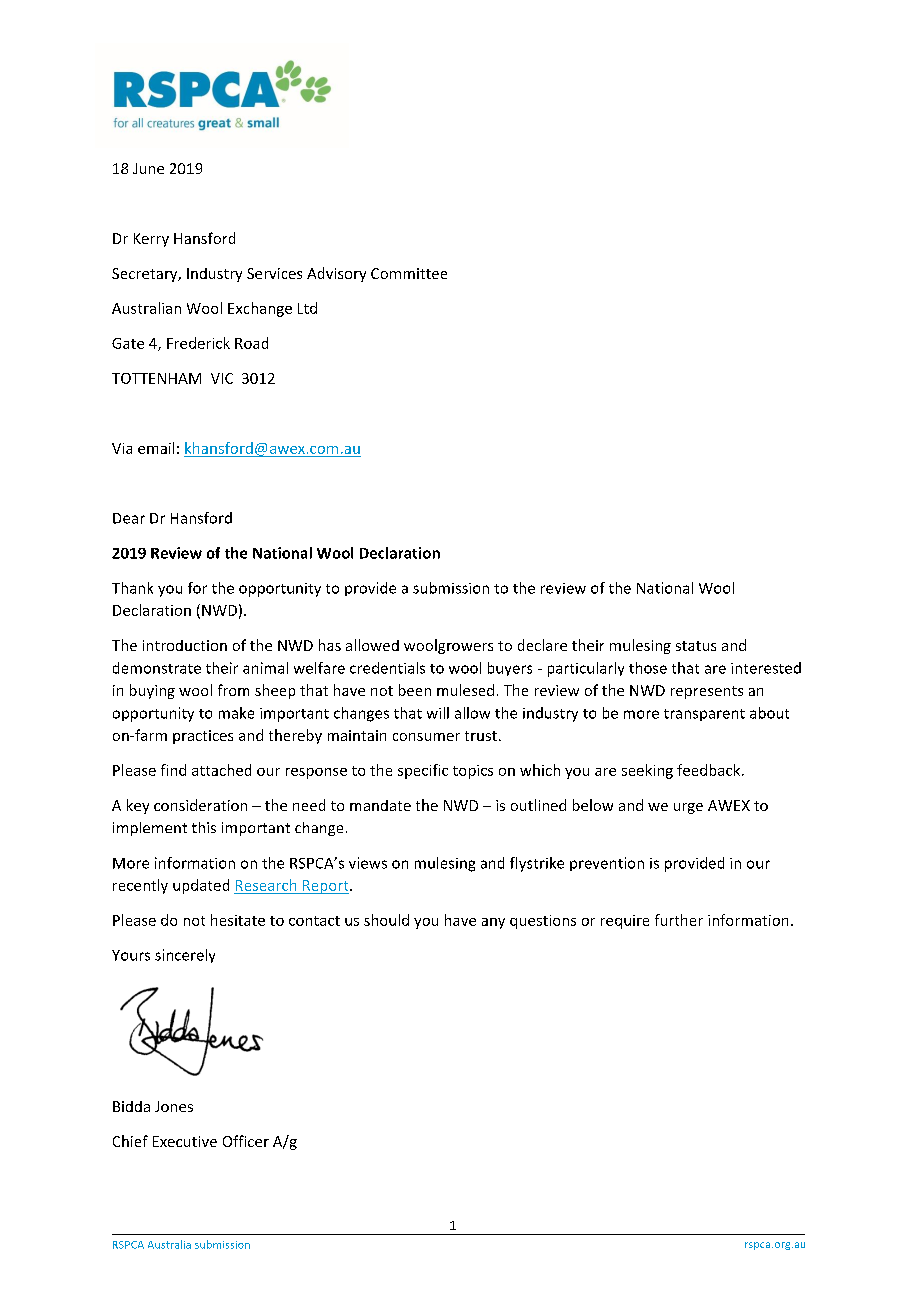 The height and width of the document is (1308, 924). Describe the element at coordinates (696, 646) in the document. I see `status` at that location.
